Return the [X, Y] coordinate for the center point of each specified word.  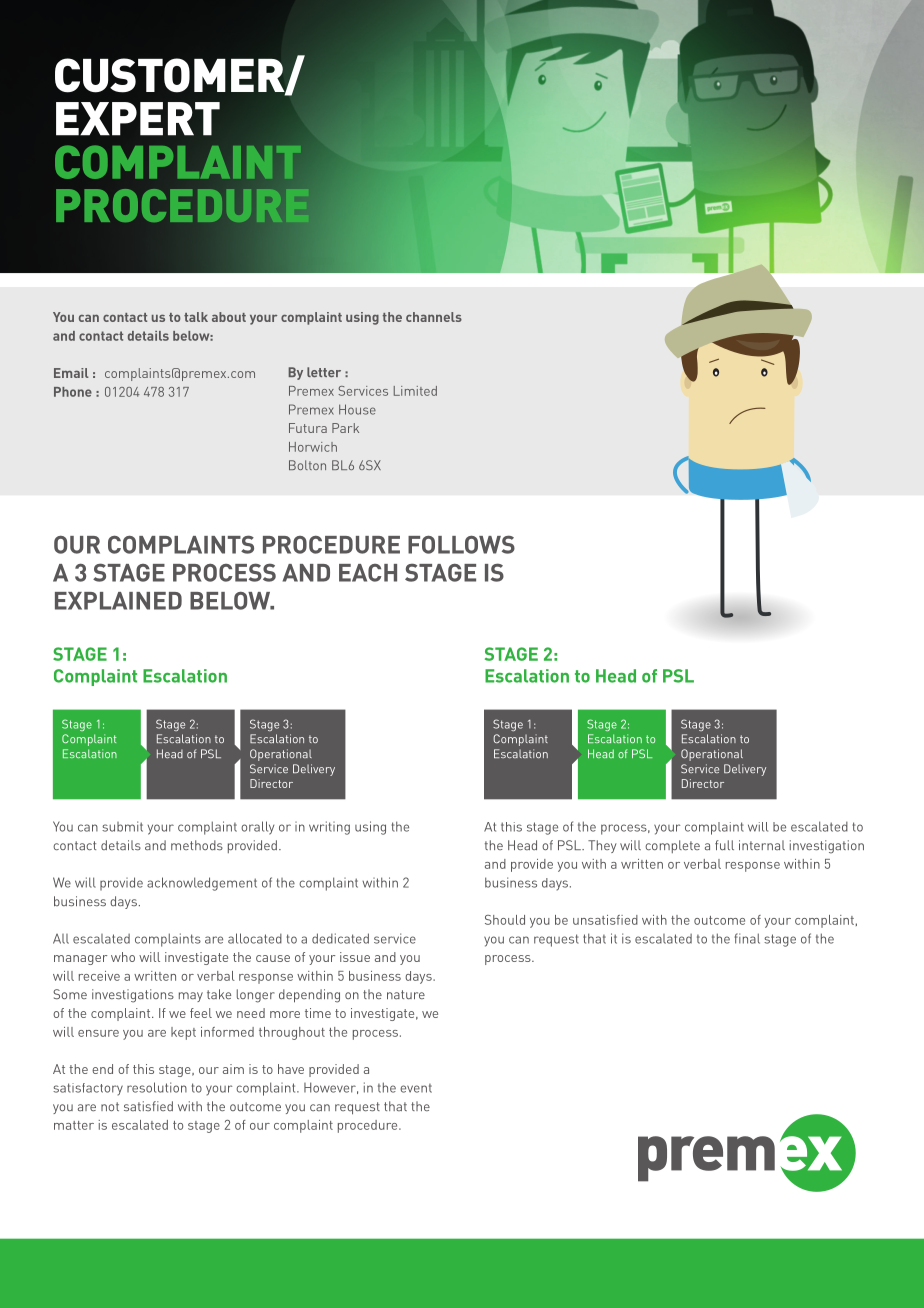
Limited [415, 391]
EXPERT [138, 119]
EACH [368, 573]
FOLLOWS [461, 544]
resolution [157, 1087]
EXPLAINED [118, 601]
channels [434, 317]
